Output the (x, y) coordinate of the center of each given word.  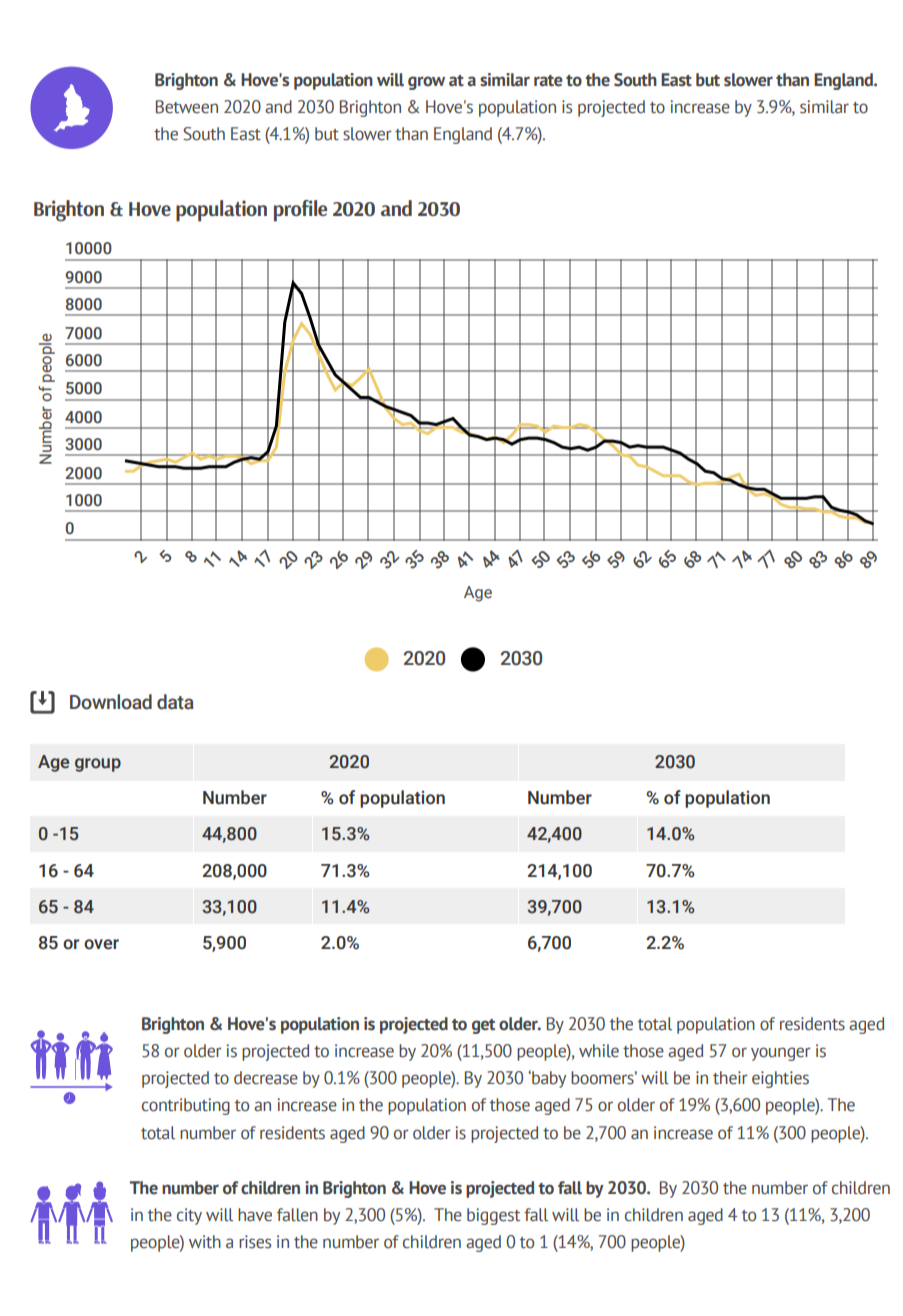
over (101, 944)
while (599, 1051)
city (189, 1216)
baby (548, 1079)
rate (548, 81)
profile (300, 211)
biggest (493, 1216)
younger (780, 1054)
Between (187, 107)
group (98, 765)
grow (426, 83)
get (483, 1026)
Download (111, 702)
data (175, 702)
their (730, 1078)
